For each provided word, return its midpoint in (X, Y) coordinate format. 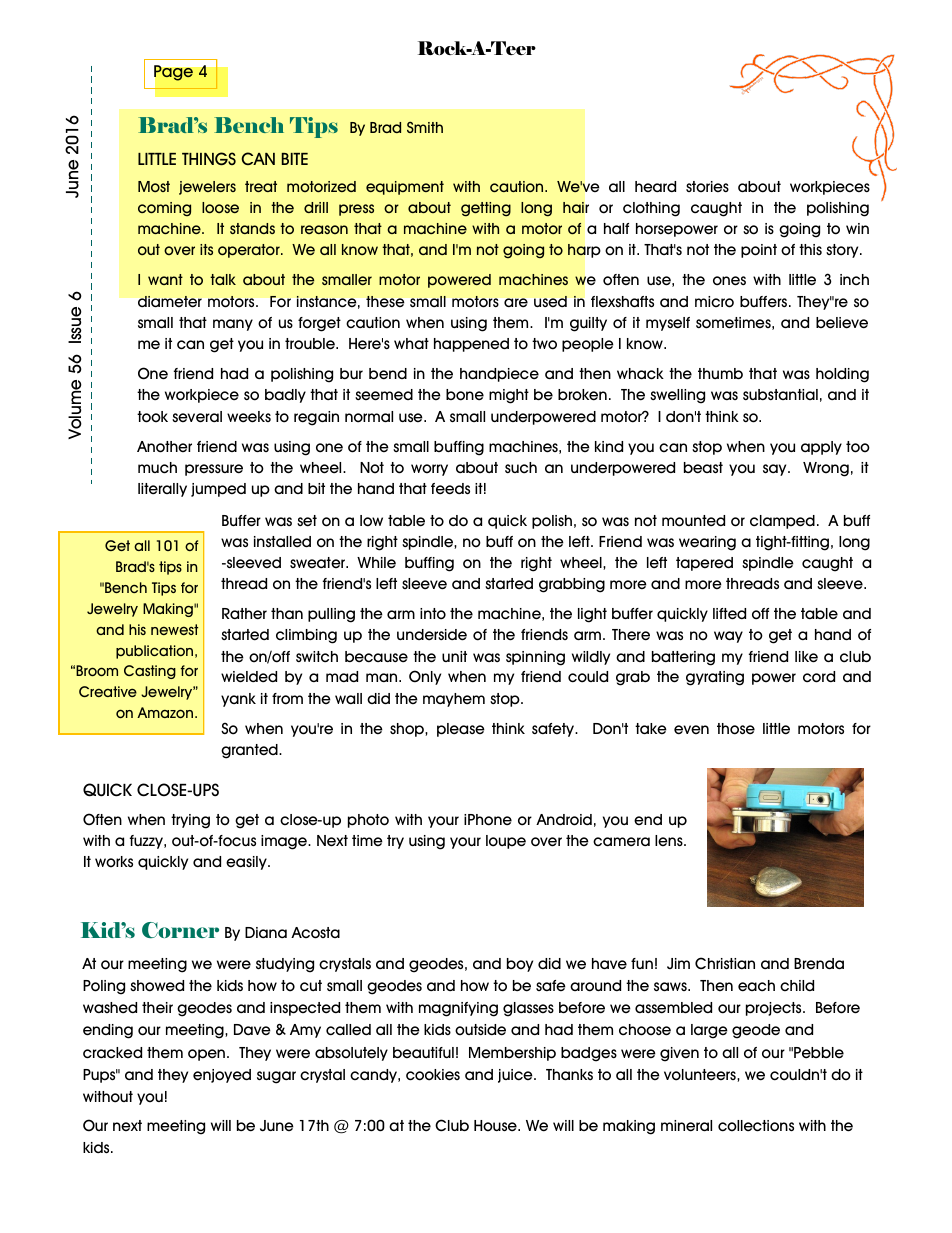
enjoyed (222, 1076)
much (157, 468)
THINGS (209, 158)
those (736, 729)
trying (190, 821)
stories (707, 187)
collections (756, 1126)
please (461, 730)
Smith (425, 127)
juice (516, 1076)
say (776, 470)
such (521, 468)
